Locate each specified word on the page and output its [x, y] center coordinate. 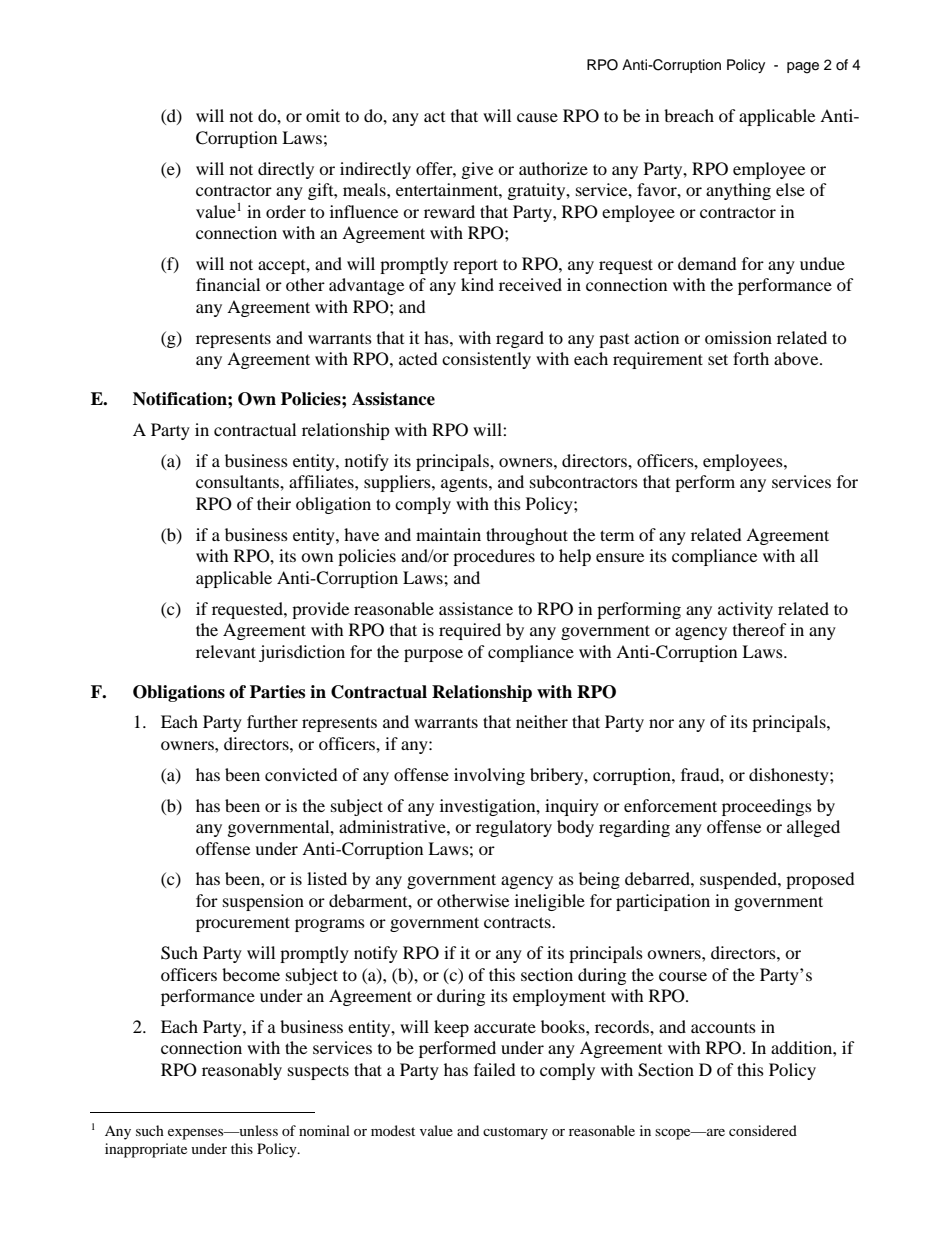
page [803, 68]
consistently [486, 360]
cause [537, 117]
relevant [226, 651]
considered [763, 1130]
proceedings [767, 807]
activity [745, 610]
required [470, 631]
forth [751, 358]
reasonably [242, 1071]
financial [228, 284]
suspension [263, 902]
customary [515, 1133]
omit [323, 115]
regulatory [514, 828]
